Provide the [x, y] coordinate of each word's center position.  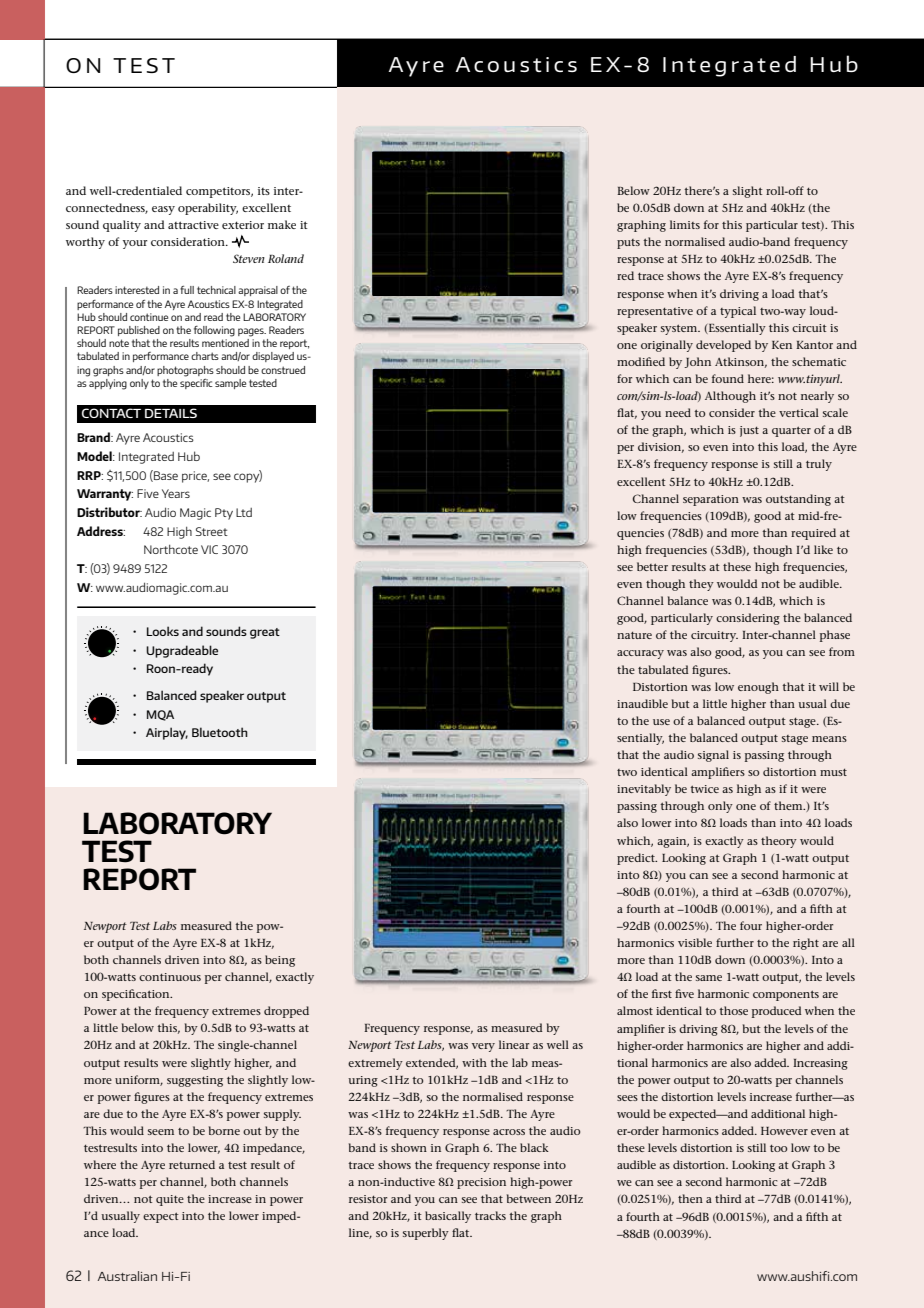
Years [176, 493]
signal [713, 756]
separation [711, 500]
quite [170, 1200]
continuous [170, 977]
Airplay [167, 733]
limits [685, 224]
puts [628, 244]
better [652, 566]
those [733, 1010]
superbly [426, 1234]
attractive [193, 225]
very [483, 1047]
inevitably [644, 790]
